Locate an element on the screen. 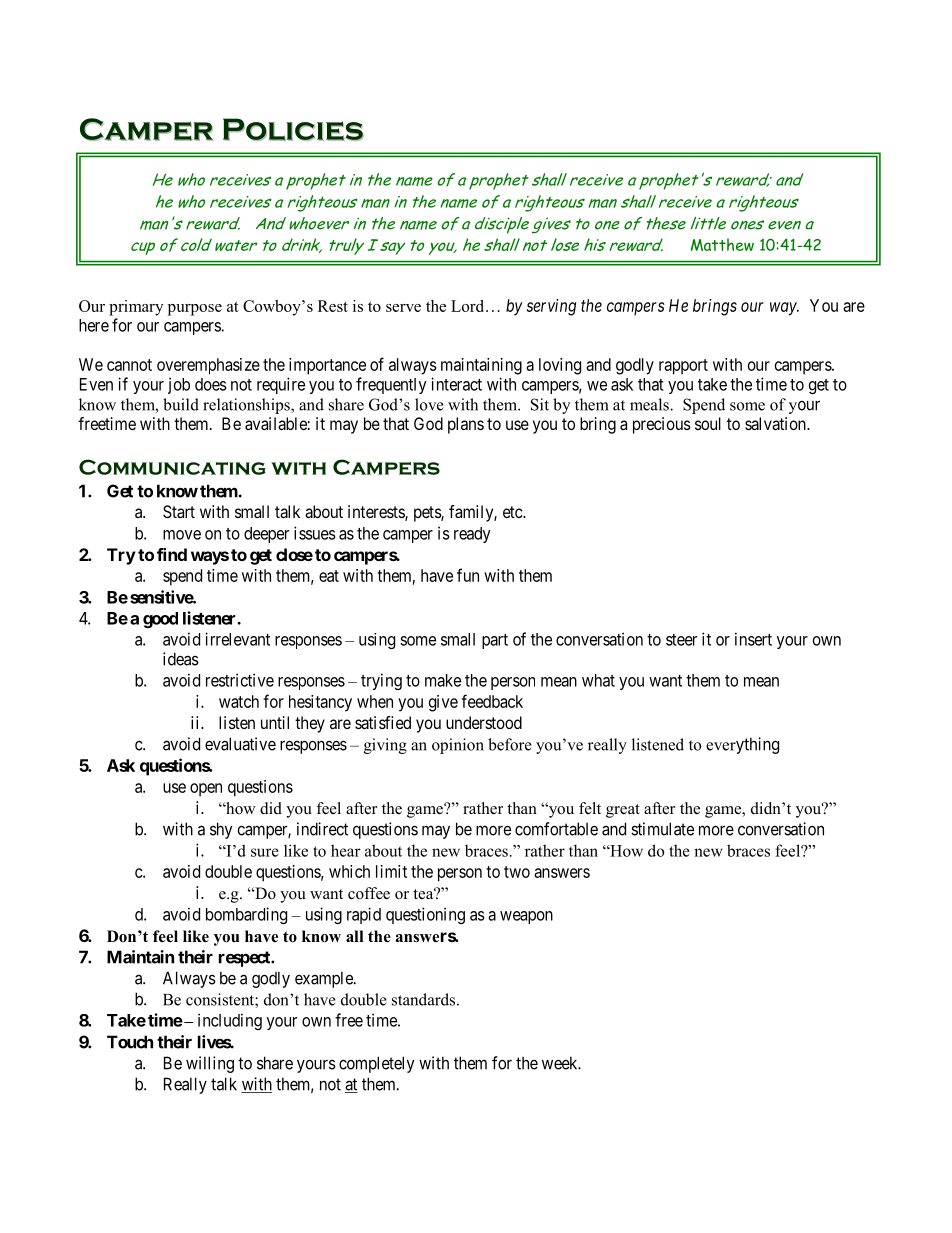 The height and width of the screenshot is (1233, 952). make is located at coordinates (443, 680).
